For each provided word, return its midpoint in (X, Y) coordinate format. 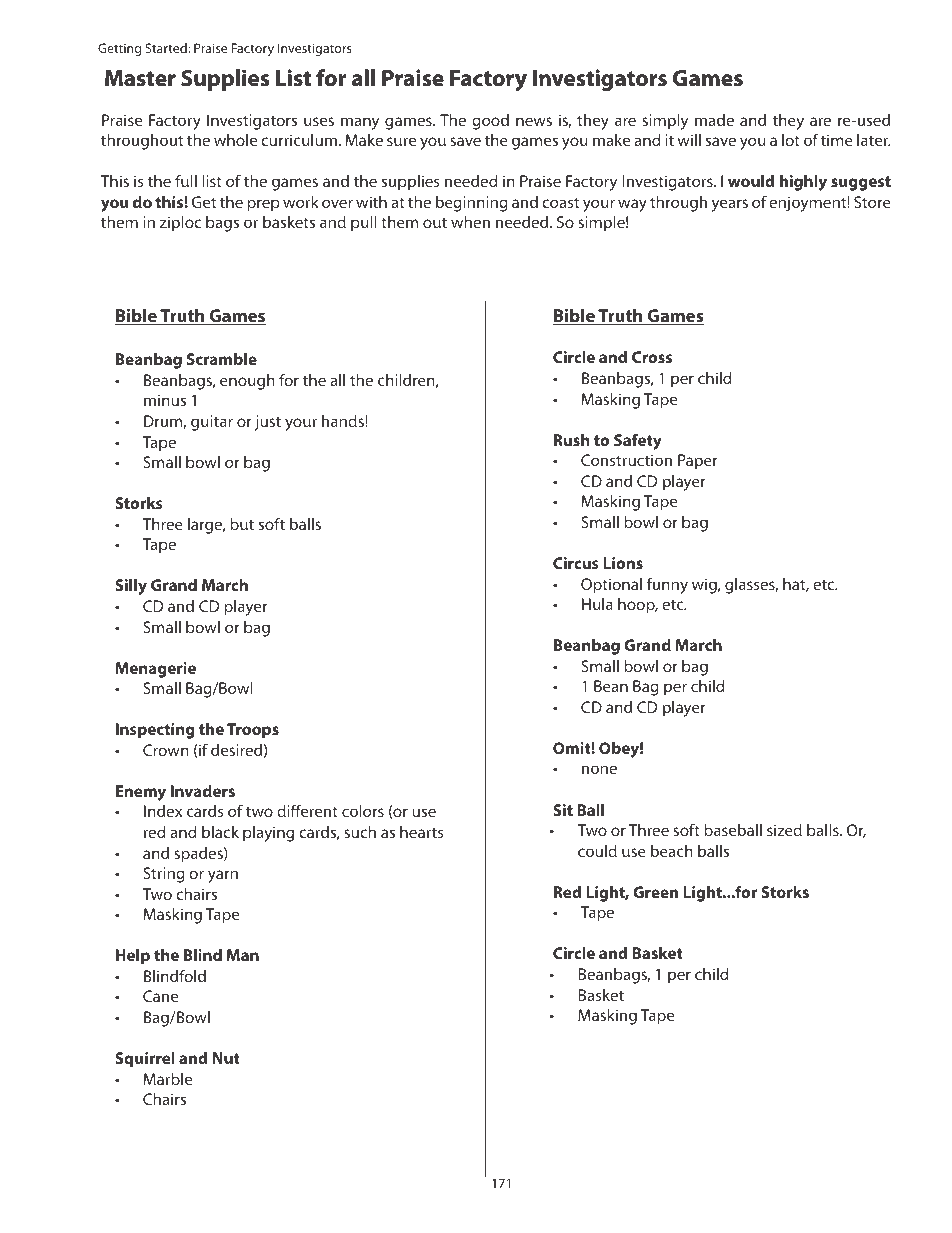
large (206, 526)
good (490, 122)
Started (167, 48)
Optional (611, 586)
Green (655, 892)
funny (667, 585)
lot (791, 140)
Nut (226, 1058)
